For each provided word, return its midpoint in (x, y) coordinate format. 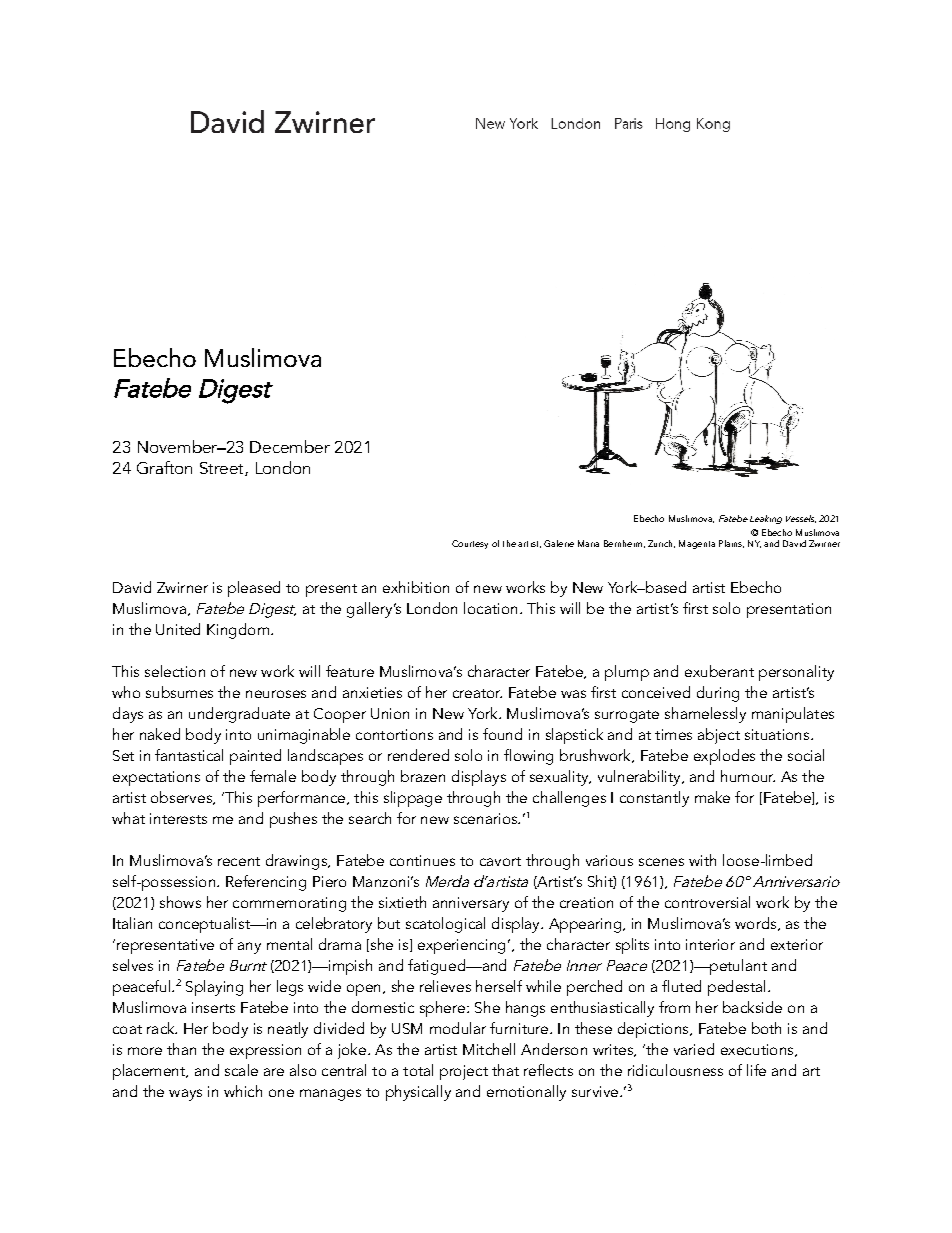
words (757, 924)
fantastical (189, 755)
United (178, 629)
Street (223, 469)
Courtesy (470, 544)
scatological (445, 925)
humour (748, 776)
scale (241, 1070)
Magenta (697, 544)
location (490, 608)
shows (180, 902)
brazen (423, 776)
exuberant (719, 671)
